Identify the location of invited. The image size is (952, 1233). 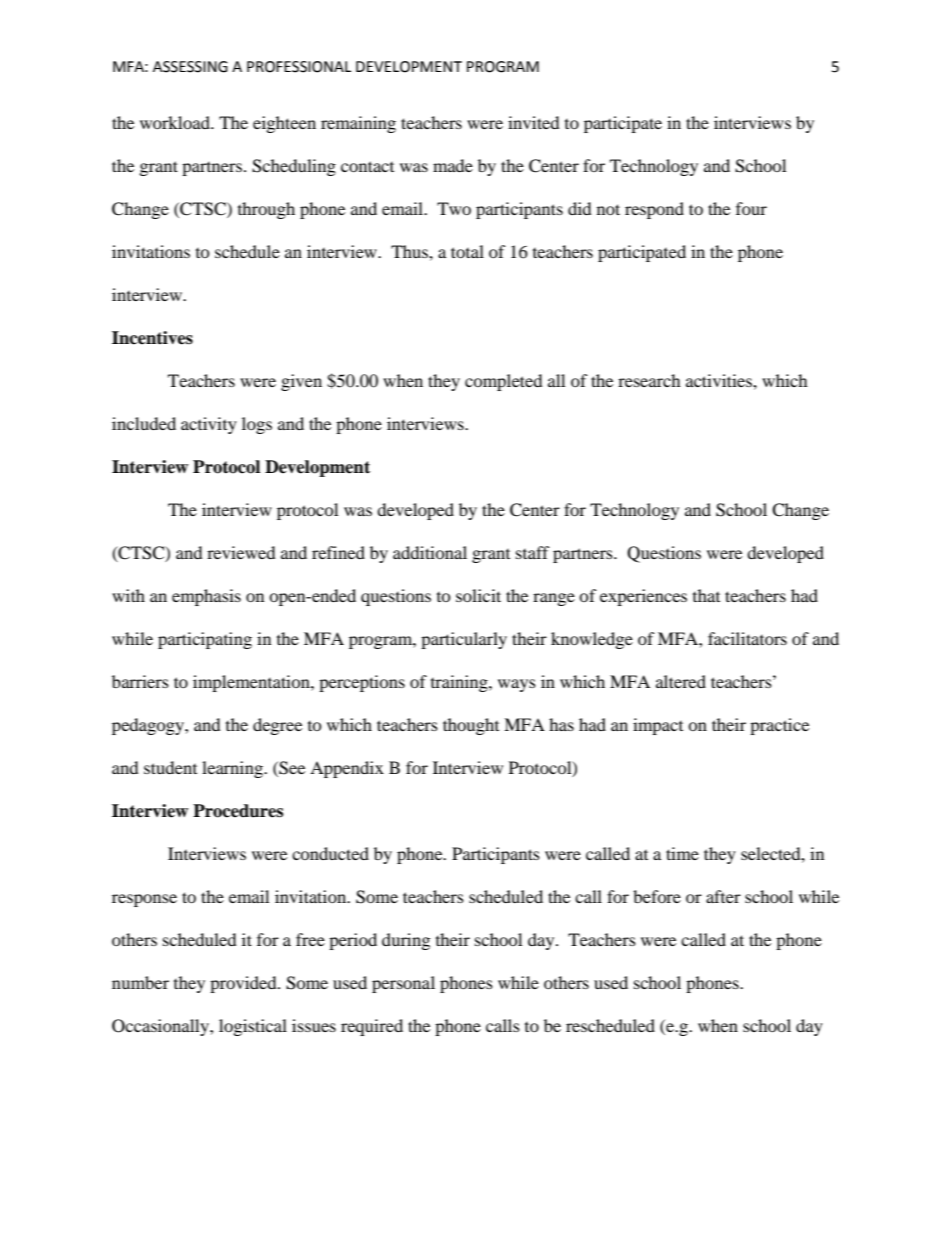
(534, 122).
